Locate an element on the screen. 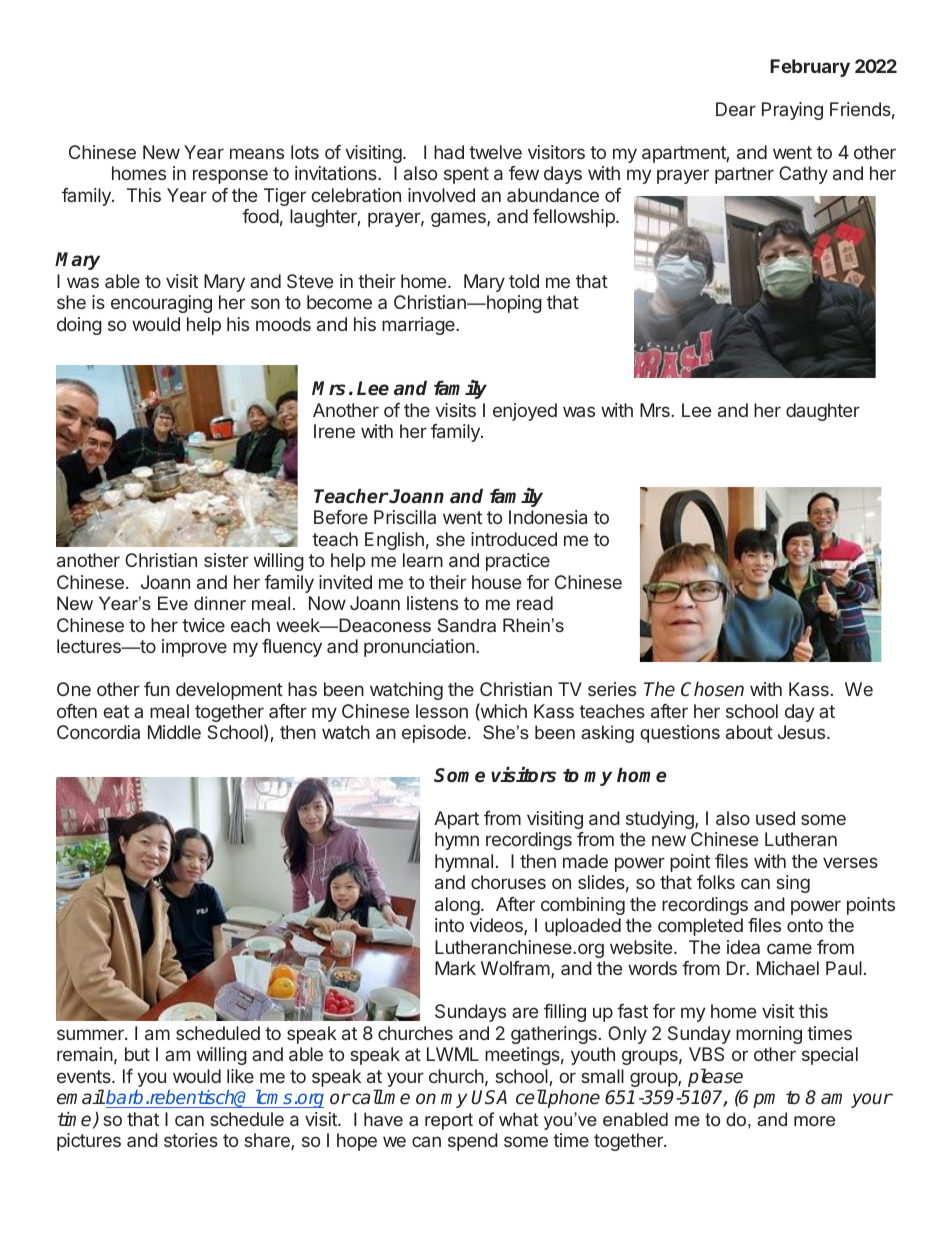  means is located at coordinates (257, 153).
